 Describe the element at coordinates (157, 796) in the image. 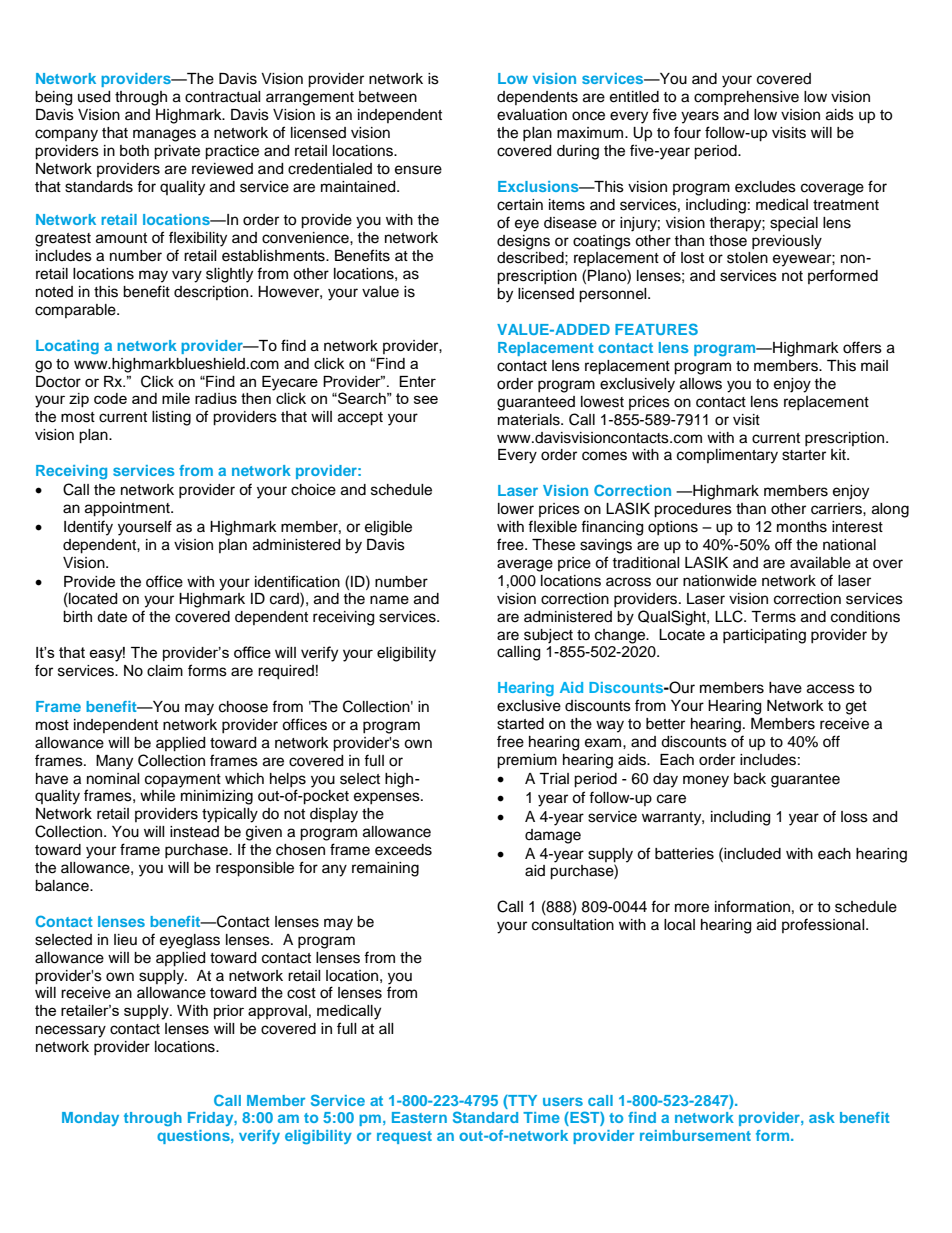

I see `while` at that location.
